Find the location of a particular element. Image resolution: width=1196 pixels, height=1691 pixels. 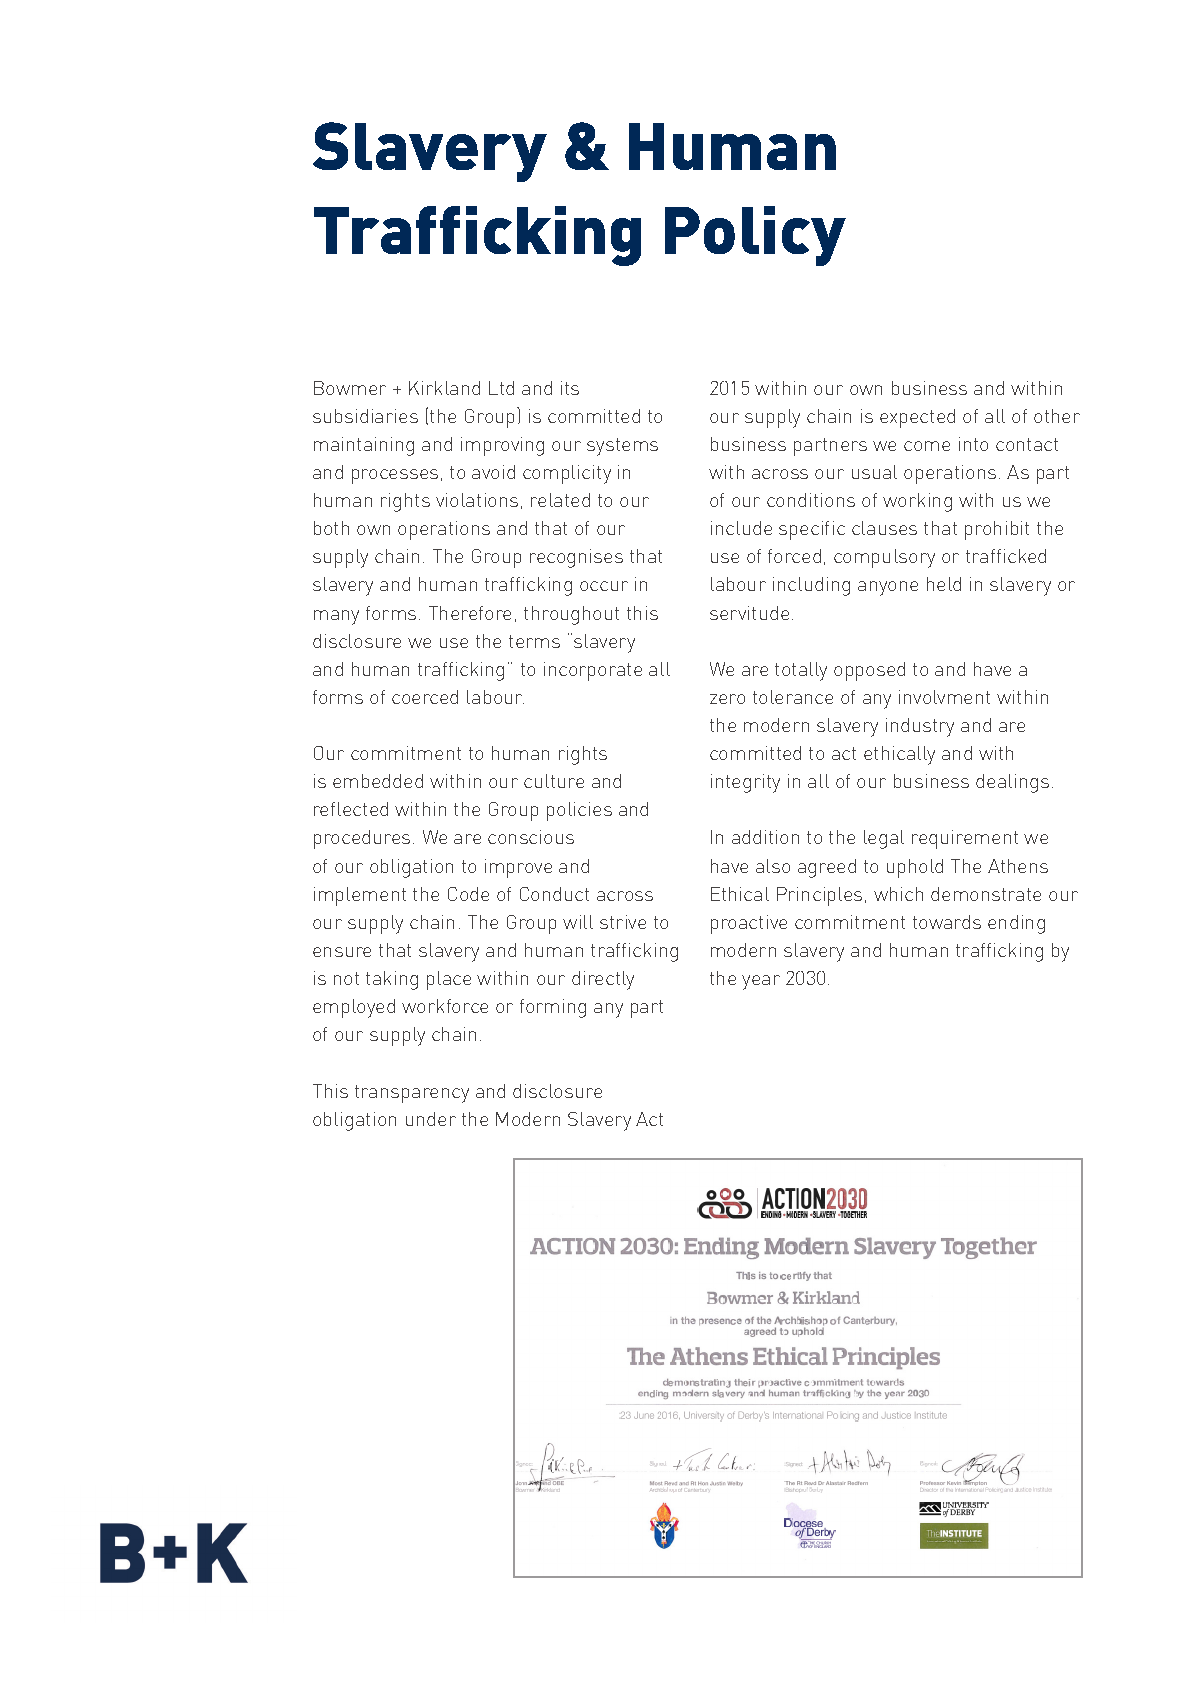

violations is located at coordinates (477, 500).
